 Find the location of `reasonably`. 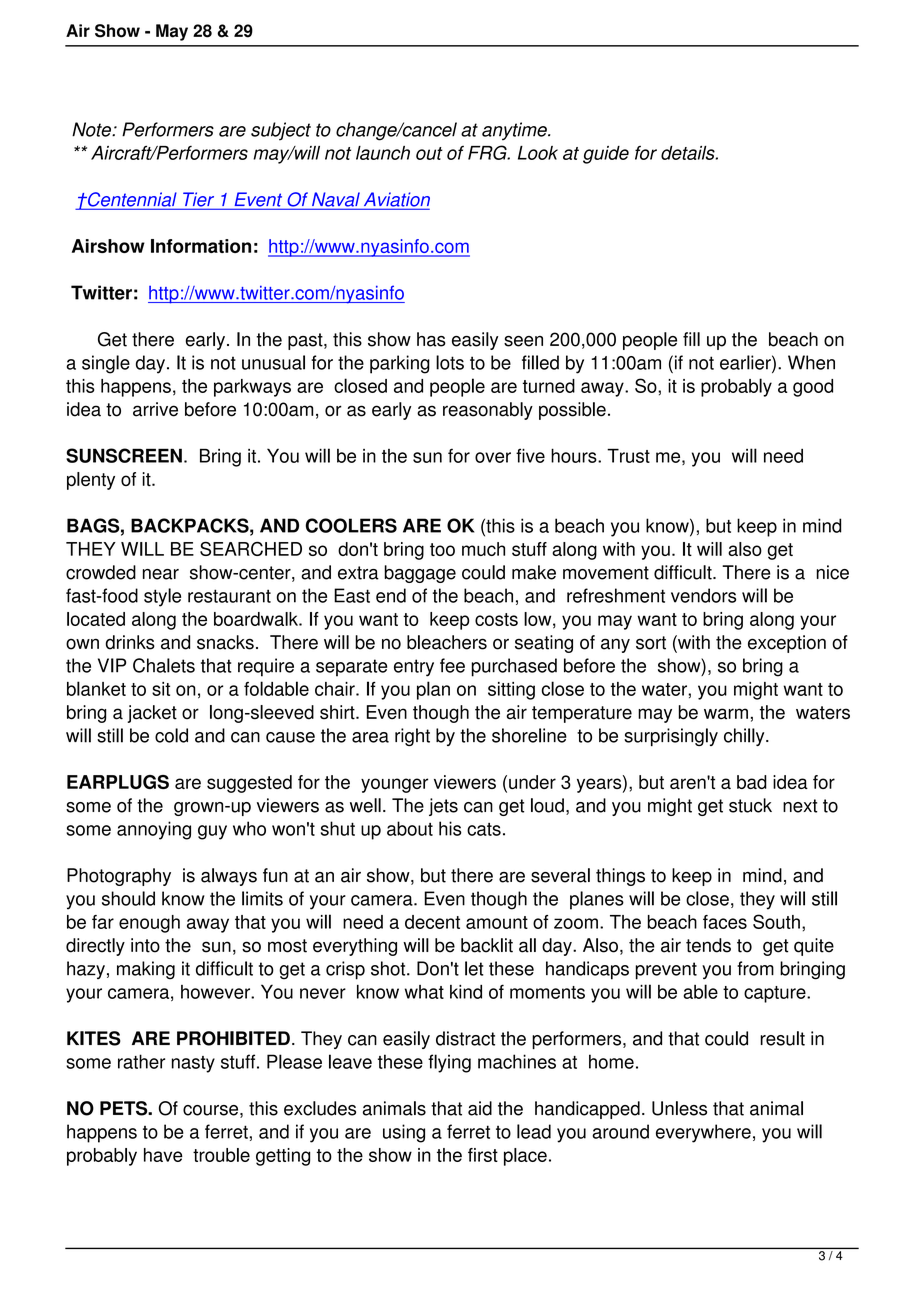

reasonably is located at coordinates (488, 411).
